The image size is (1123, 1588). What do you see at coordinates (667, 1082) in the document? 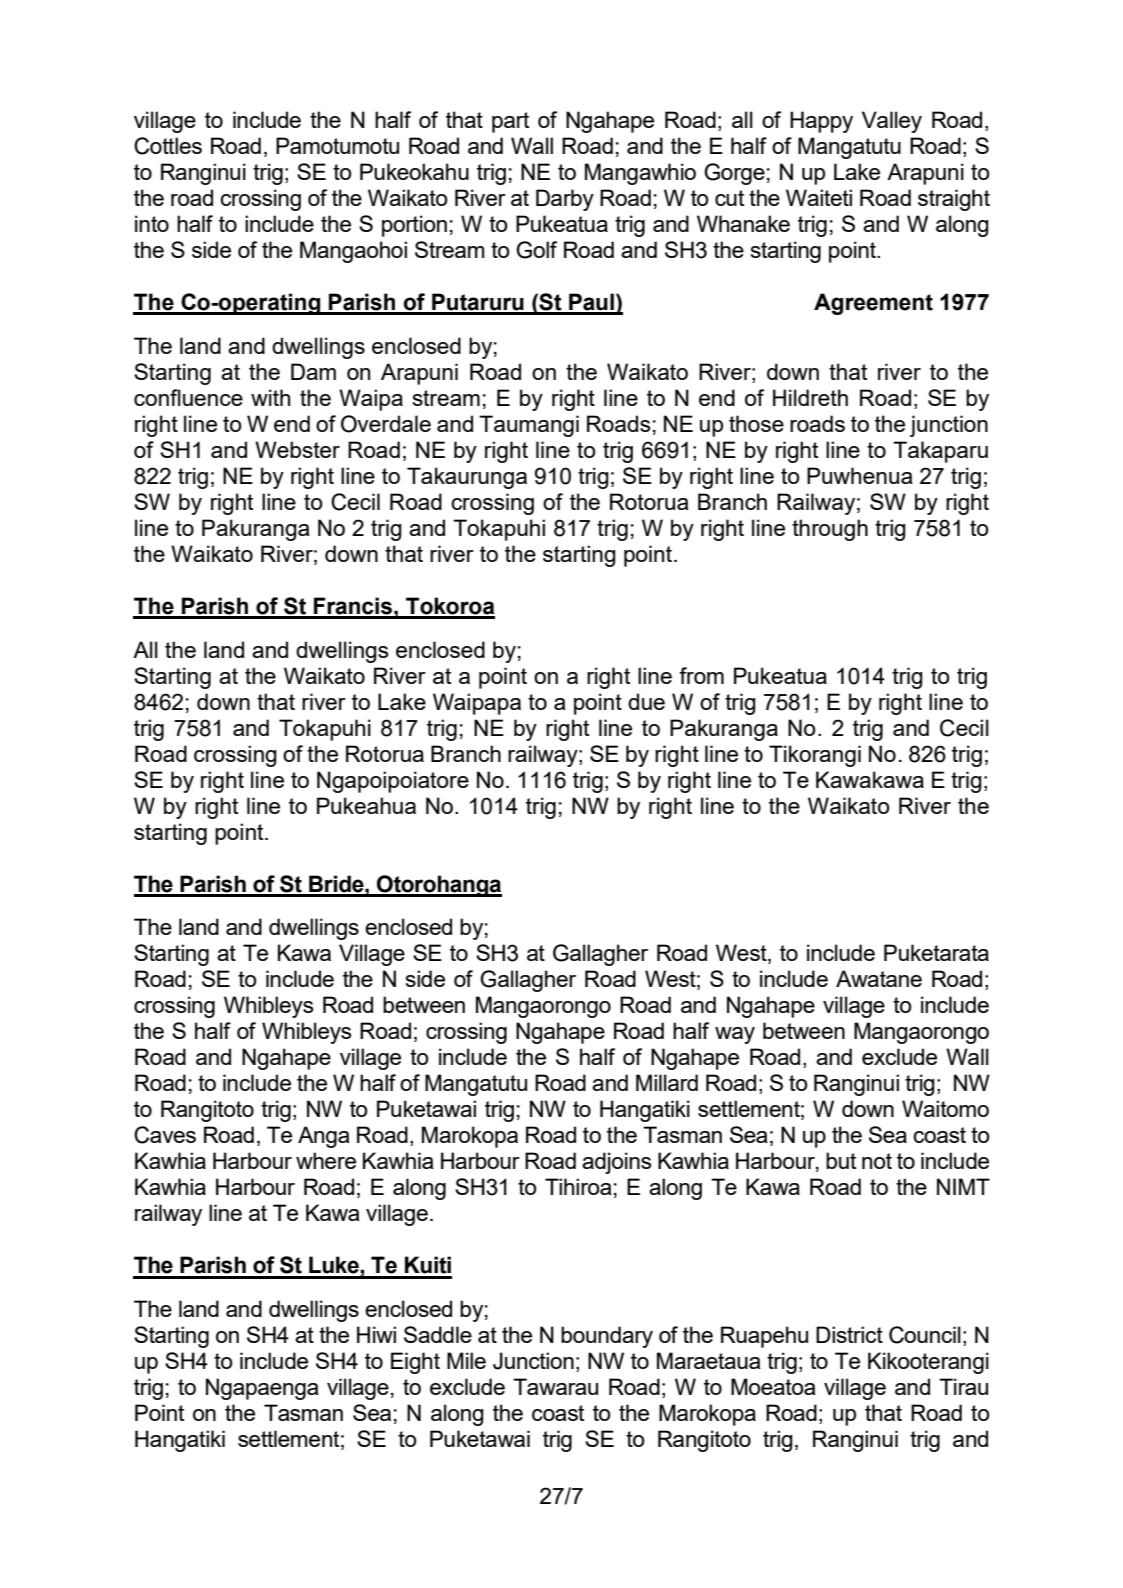
I see `Millard` at bounding box center [667, 1082].
